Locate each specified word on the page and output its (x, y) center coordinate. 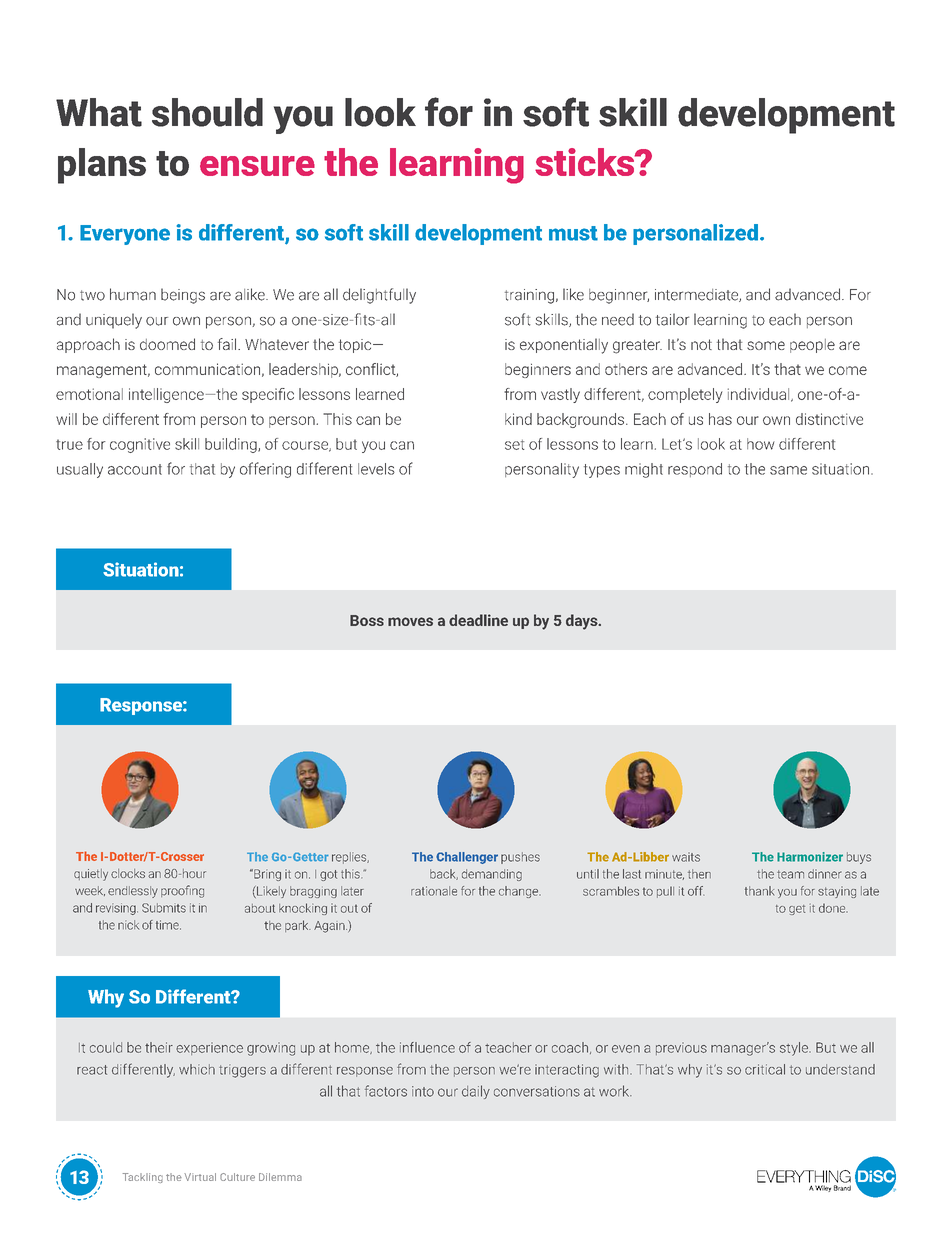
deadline (478, 620)
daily (476, 1092)
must (573, 233)
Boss (367, 620)
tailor (672, 319)
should (207, 112)
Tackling (143, 1178)
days (583, 622)
